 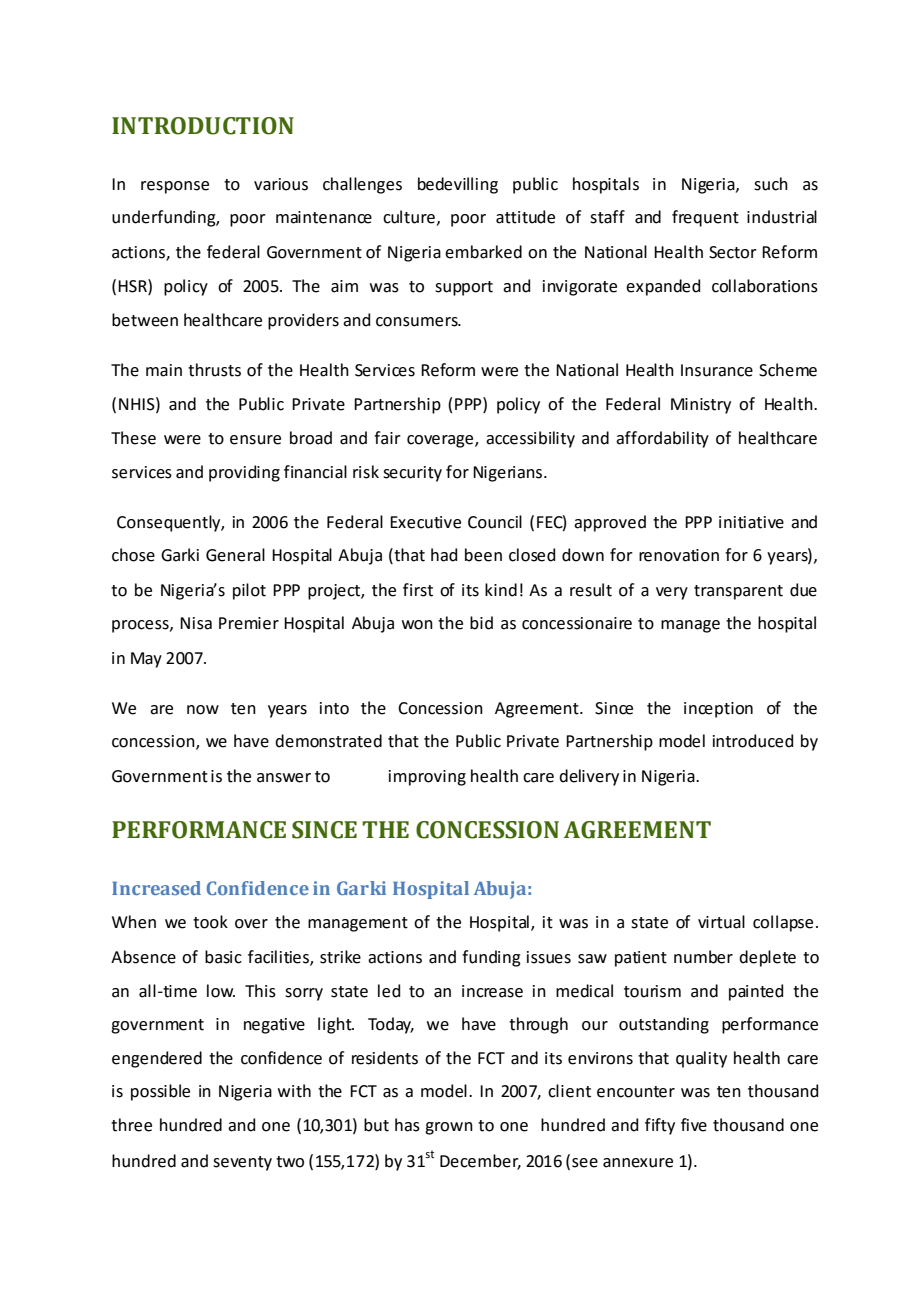 I want to click on issues, so click(x=549, y=957).
